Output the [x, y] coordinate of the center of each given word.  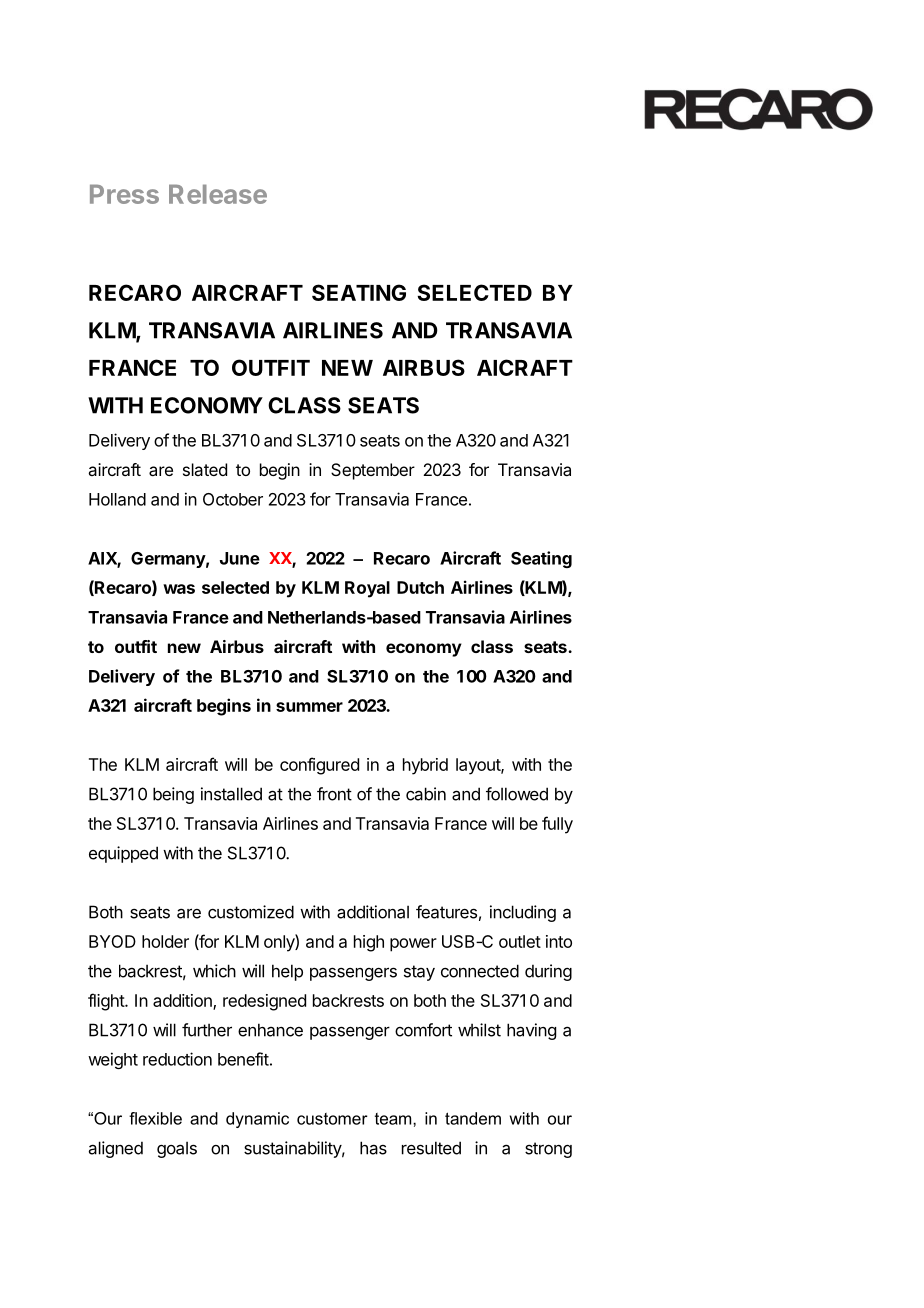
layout [479, 766]
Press [124, 194]
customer [332, 1119]
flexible [155, 1118]
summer [309, 707]
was [179, 589]
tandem [473, 1118]
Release [218, 194]
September [373, 471]
